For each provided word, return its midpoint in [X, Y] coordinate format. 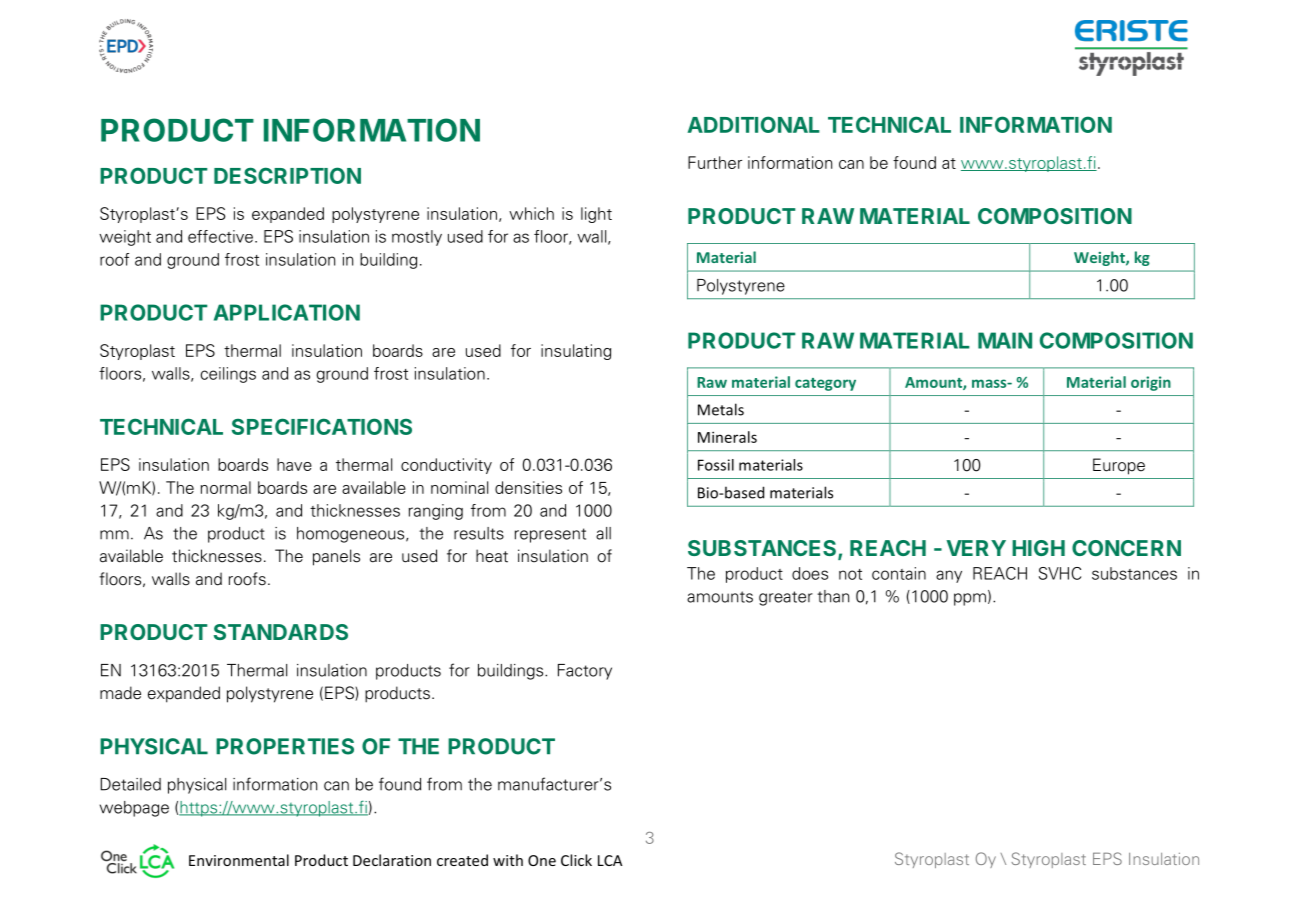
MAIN [1005, 340]
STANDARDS [281, 632]
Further [715, 162]
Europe [1119, 466]
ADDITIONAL [753, 124]
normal [226, 487]
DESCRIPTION [287, 175]
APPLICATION [287, 312]
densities [528, 487]
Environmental [239, 860]
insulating [576, 352]
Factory [585, 672]
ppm [970, 599]
